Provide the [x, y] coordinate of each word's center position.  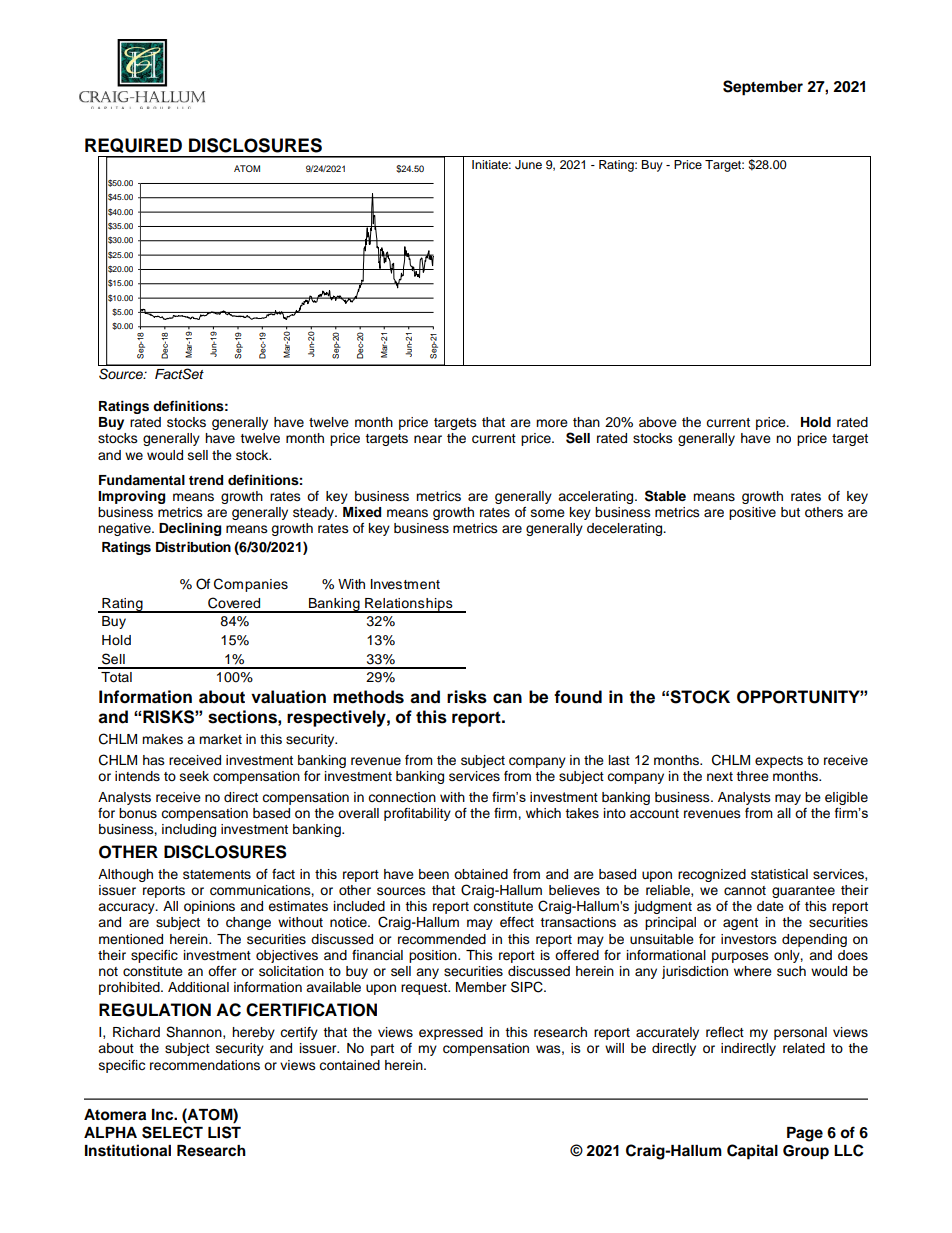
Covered [234, 603]
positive [752, 513]
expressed [451, 1033]
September [763, 88]
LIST [224, 1132]
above [658, 422]
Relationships [409, 605]
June [528, 165]
